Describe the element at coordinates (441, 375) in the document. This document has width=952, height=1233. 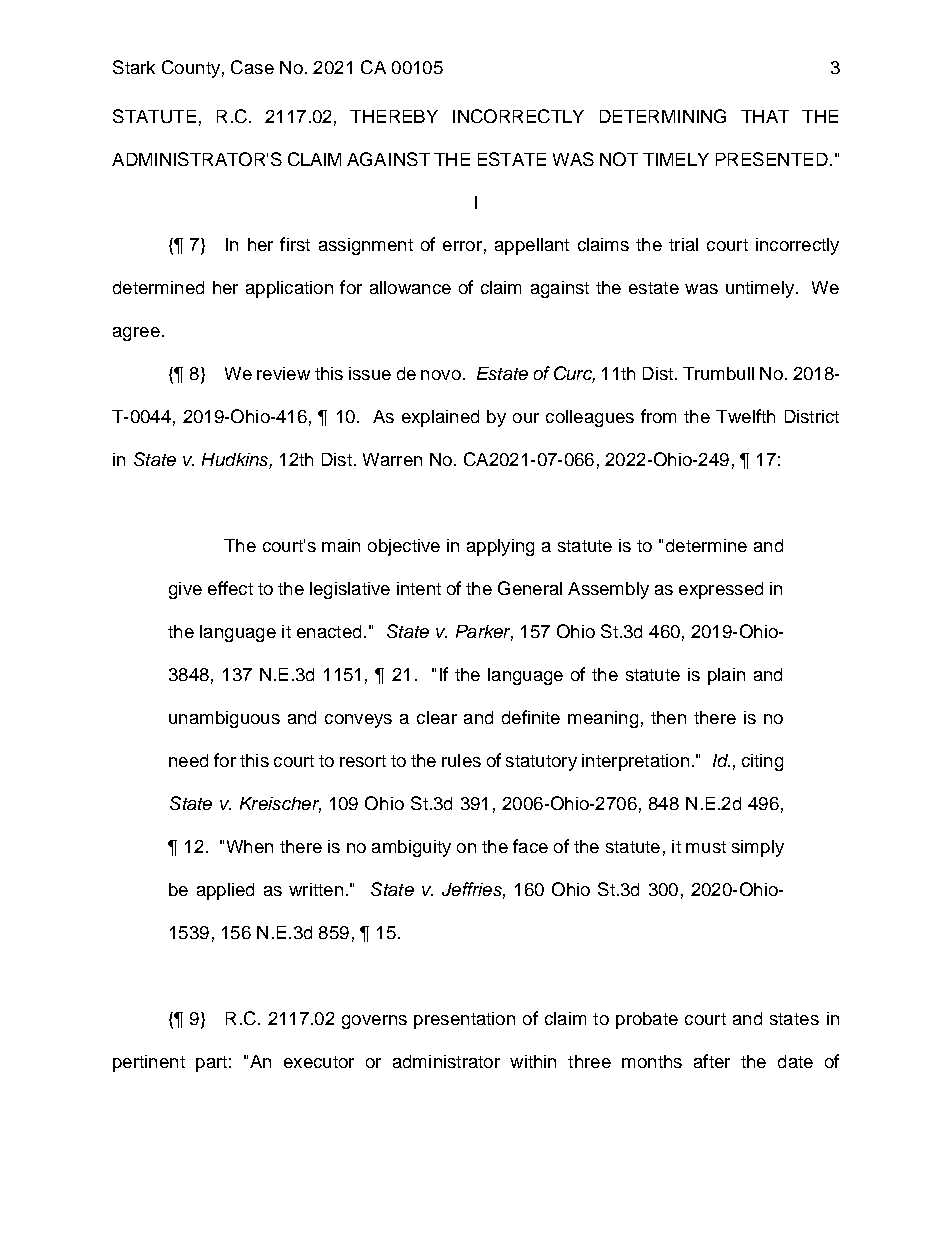
I see `novo` at that location.
